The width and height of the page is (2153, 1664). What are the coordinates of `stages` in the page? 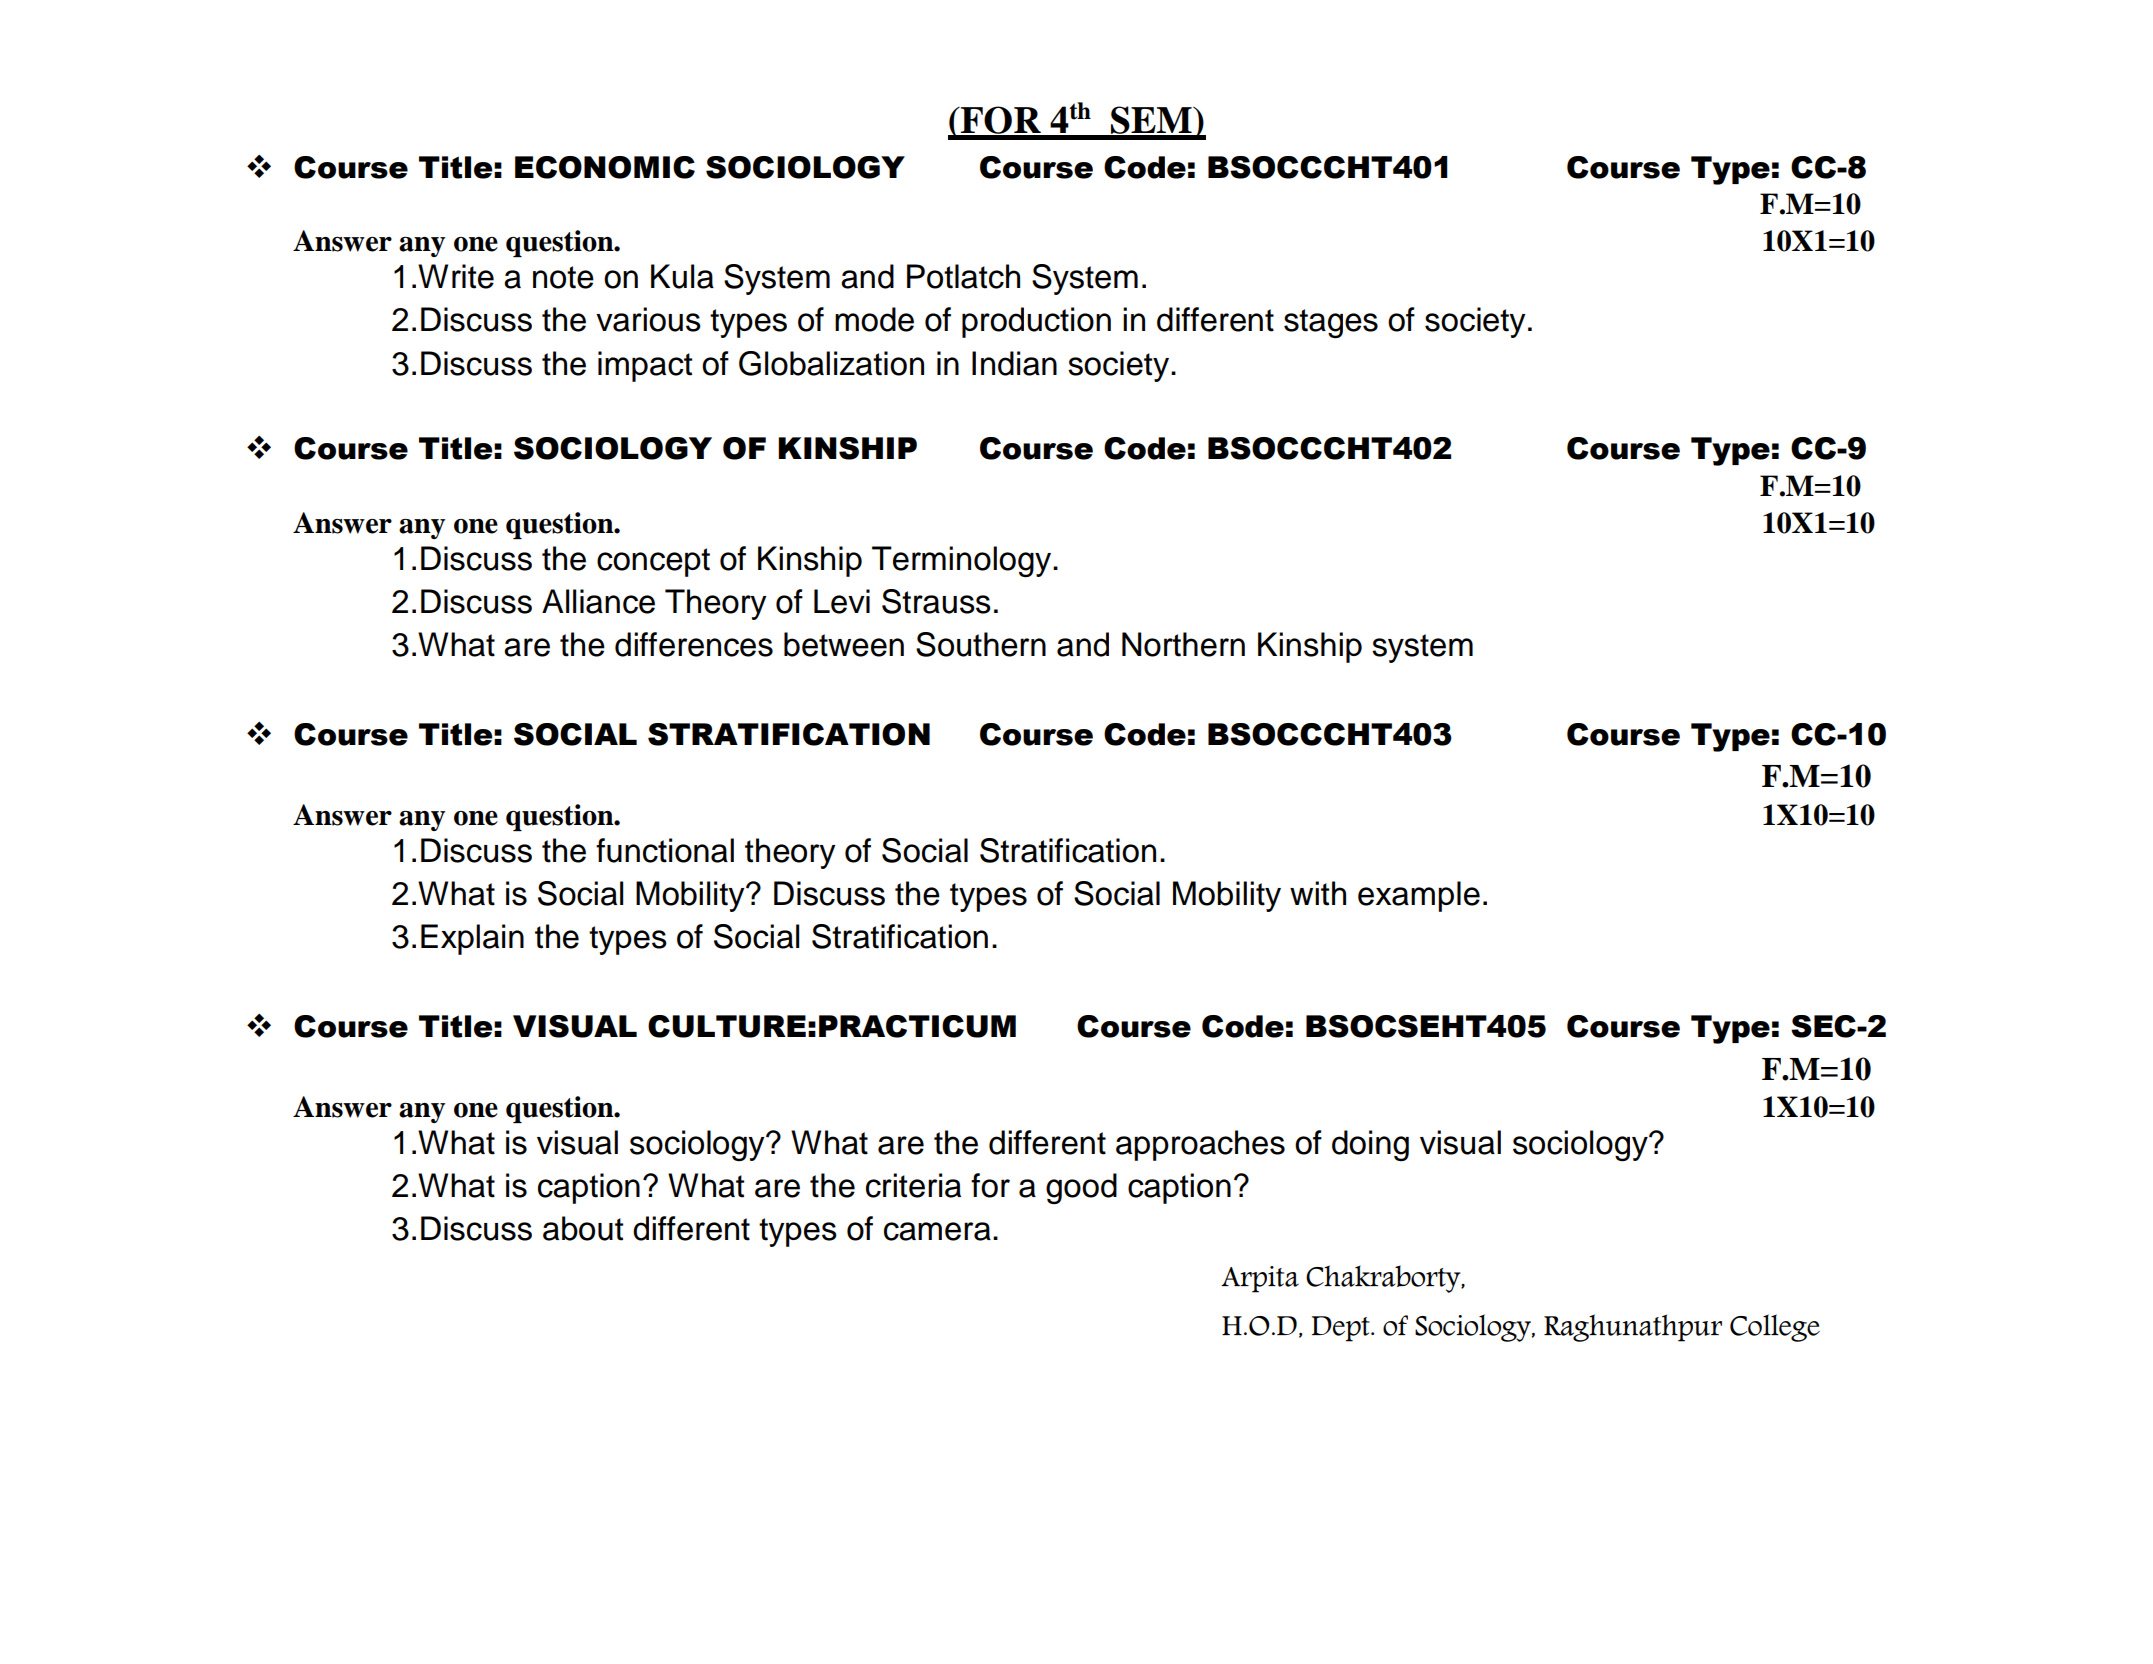 It's located at (1331, 323).
